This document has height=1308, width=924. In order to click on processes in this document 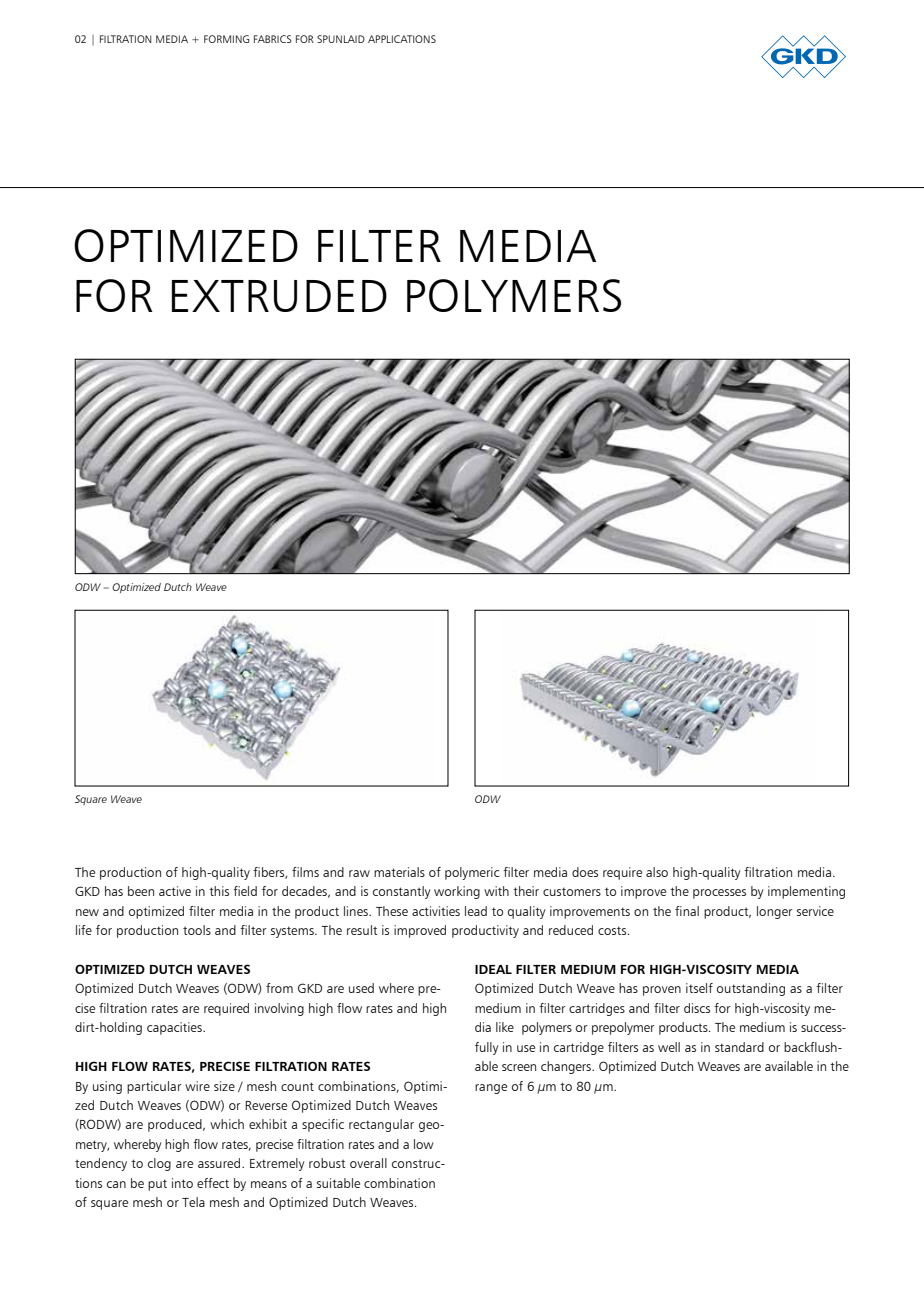, I will do `click(719, 894)`.
